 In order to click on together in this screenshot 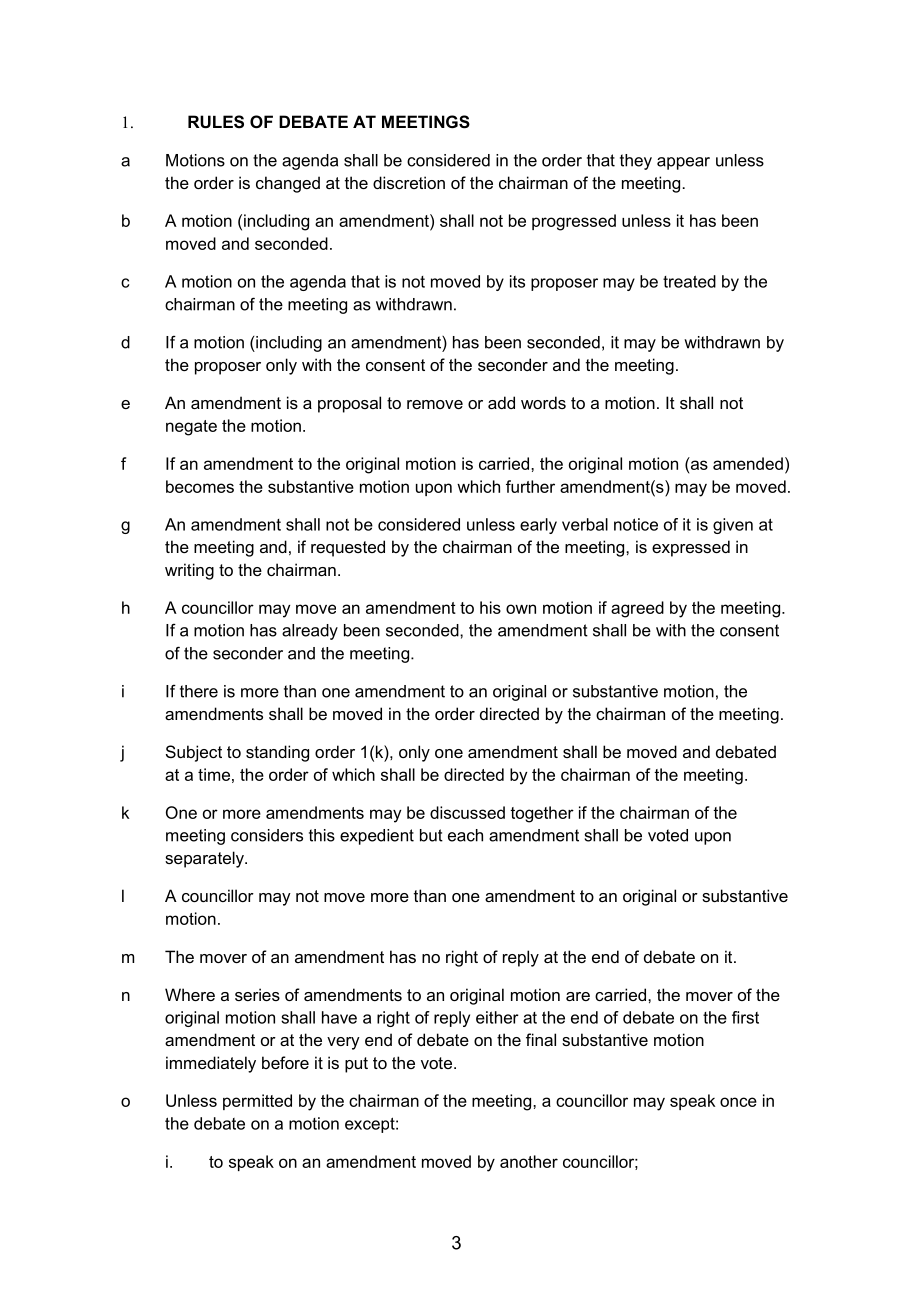, I will do `click(542, 814)`.
